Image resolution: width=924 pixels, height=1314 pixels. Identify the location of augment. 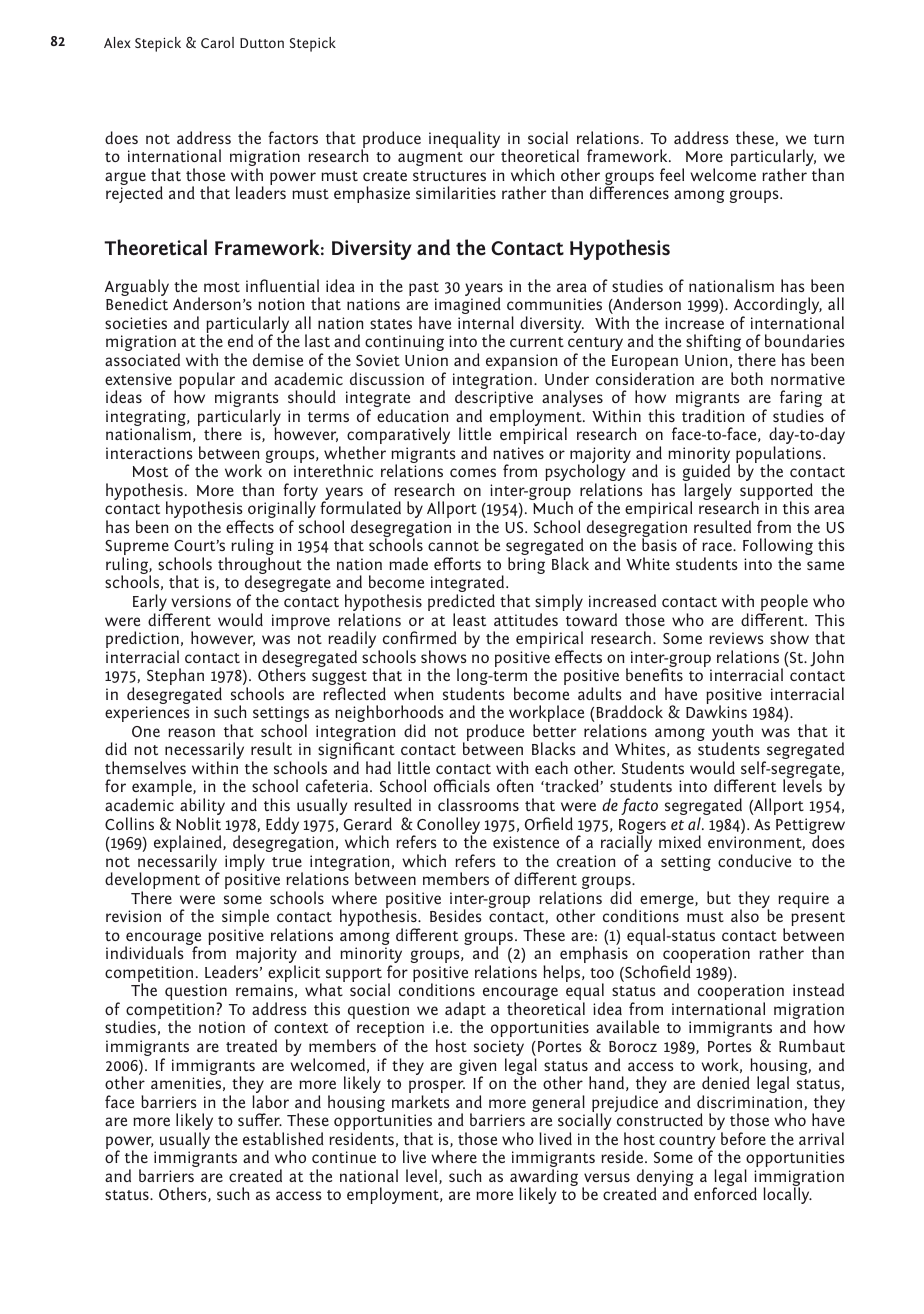
(430, 159).
